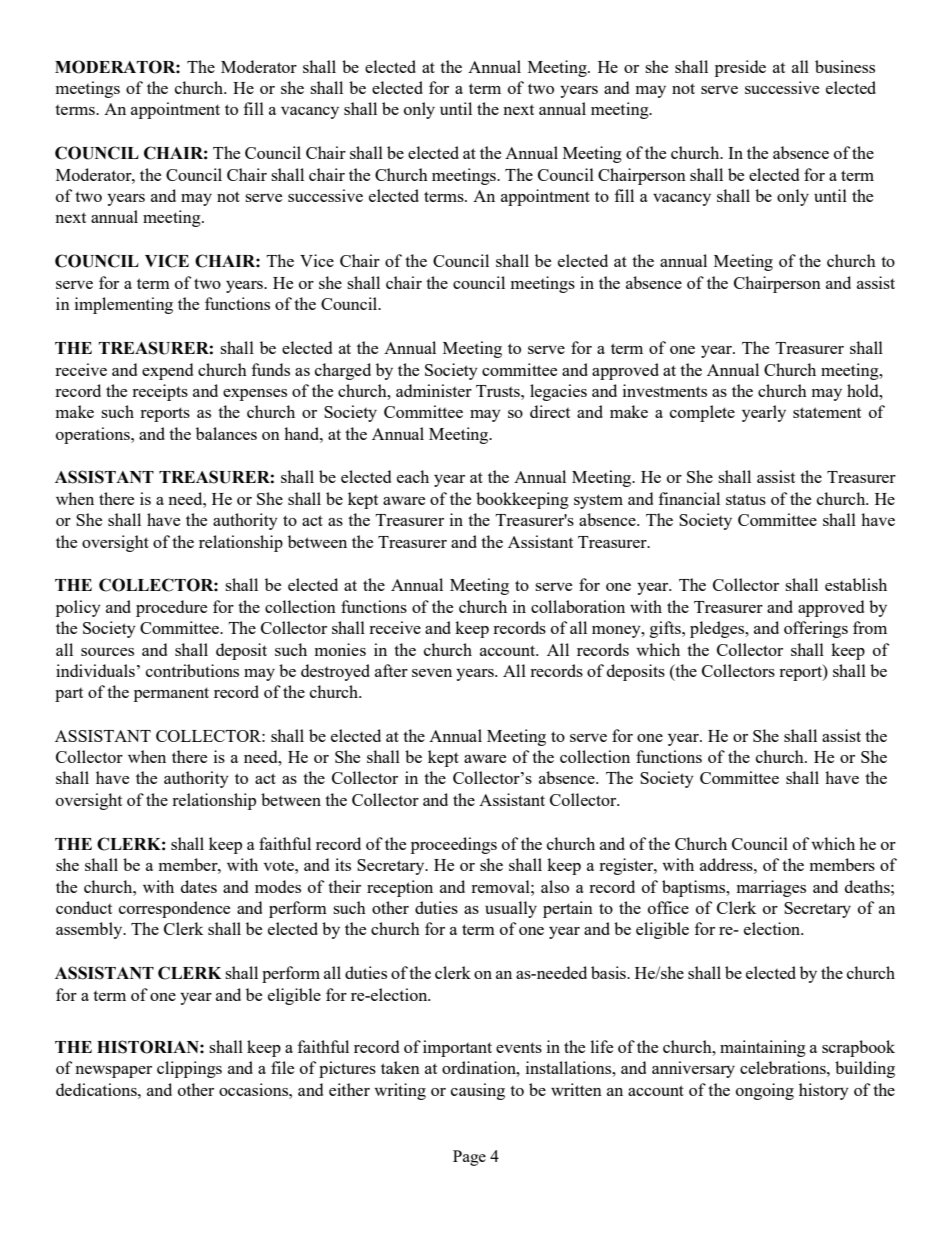 The image size is (952, 1233). I want to click on business, so click(845, 66).
